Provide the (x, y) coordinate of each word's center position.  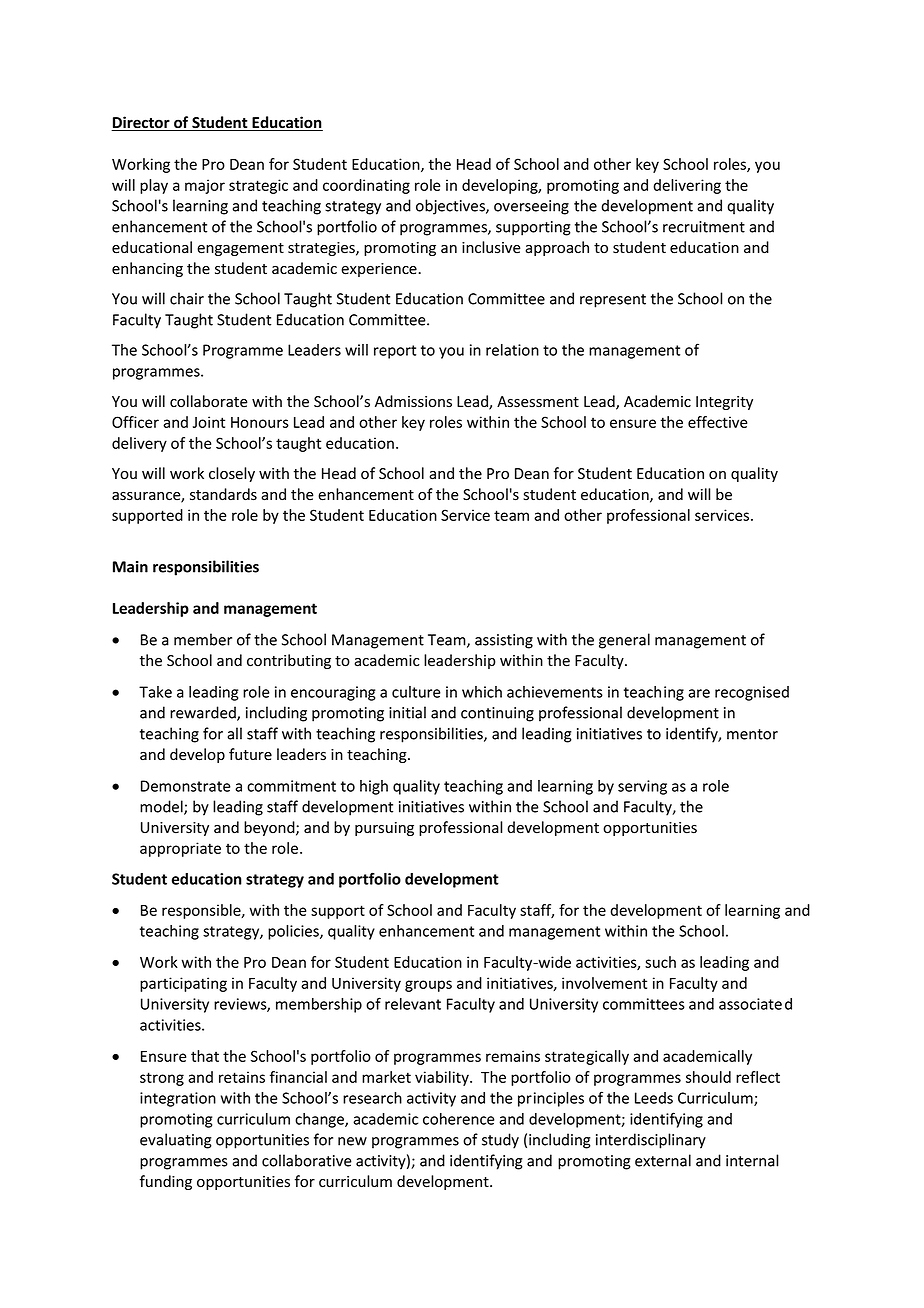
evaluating (176, 1141)
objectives (451, 207)
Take (155, 692)
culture (416, 692)
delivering (687, 186)
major (205, 186)
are (699, 693)
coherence (459, 1119)
